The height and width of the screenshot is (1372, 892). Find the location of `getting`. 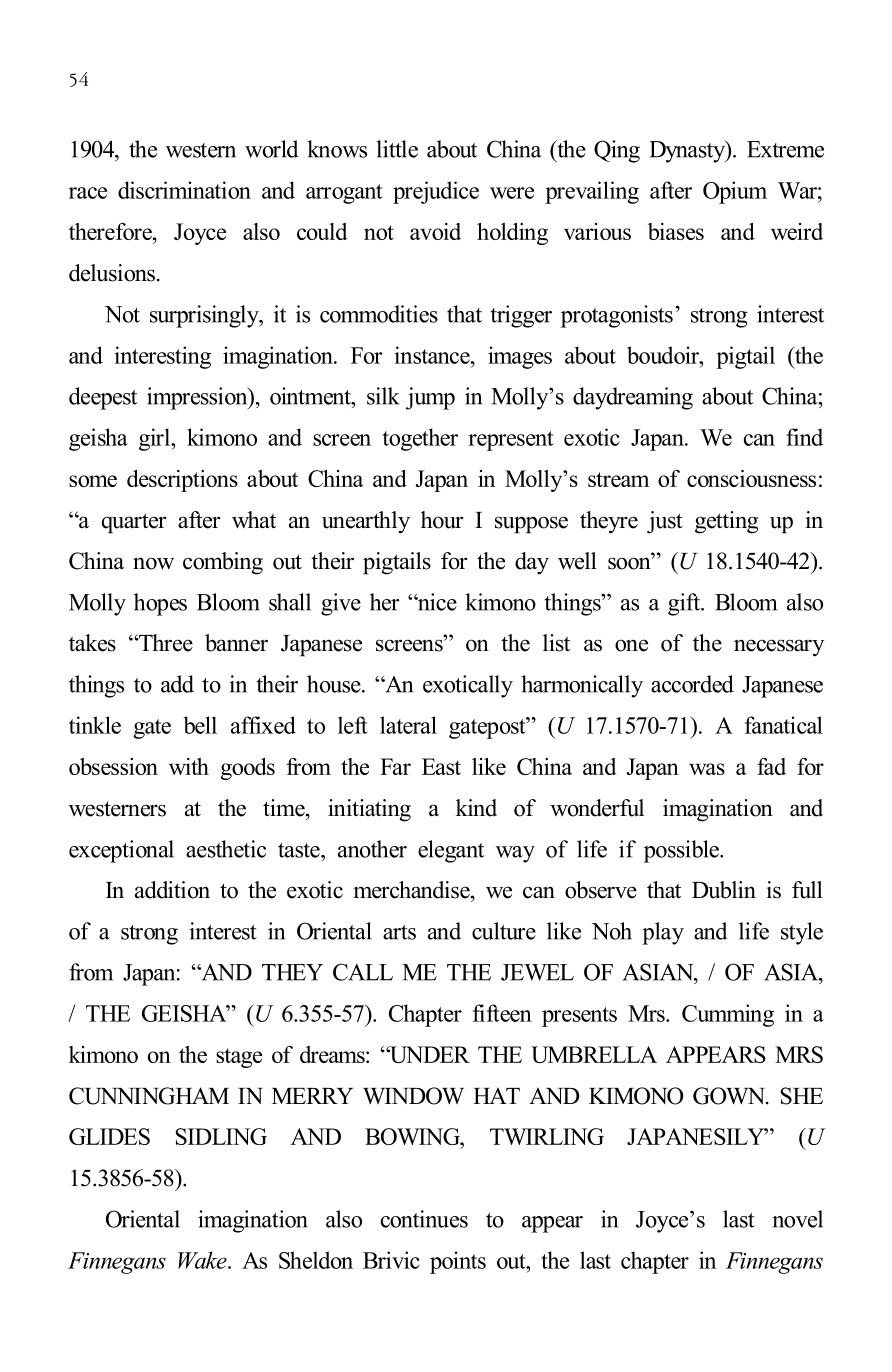

getting is located at coordinates (726, 522).
